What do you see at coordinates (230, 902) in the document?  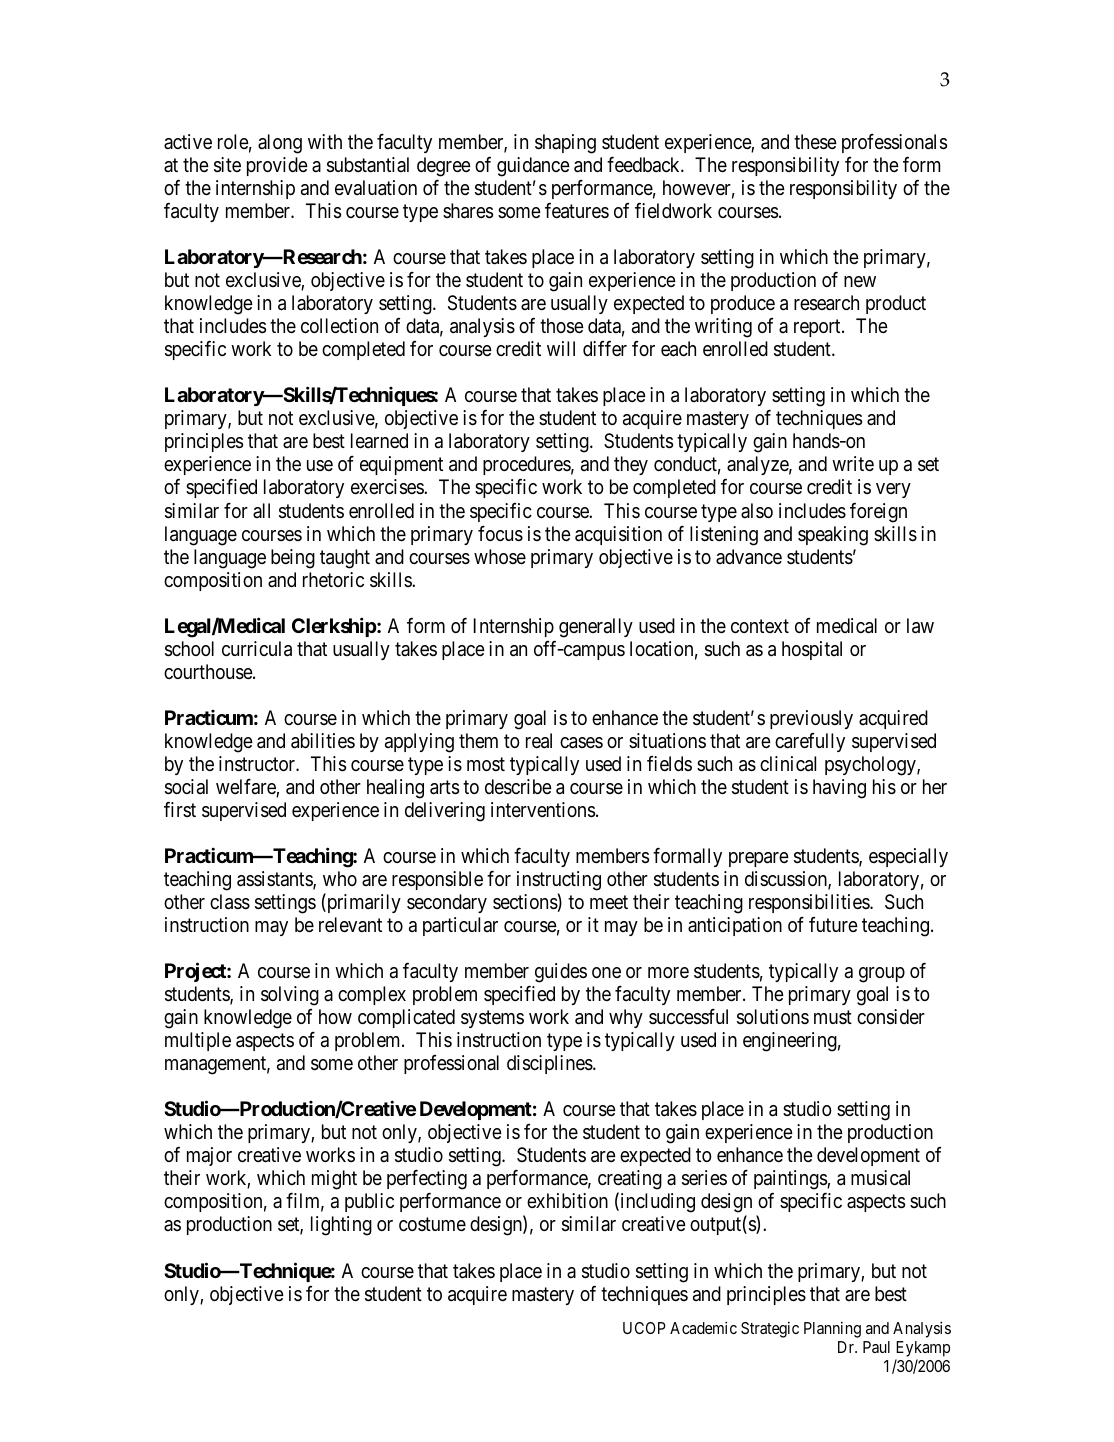 I see `class` at bounding box center [230, 902].
